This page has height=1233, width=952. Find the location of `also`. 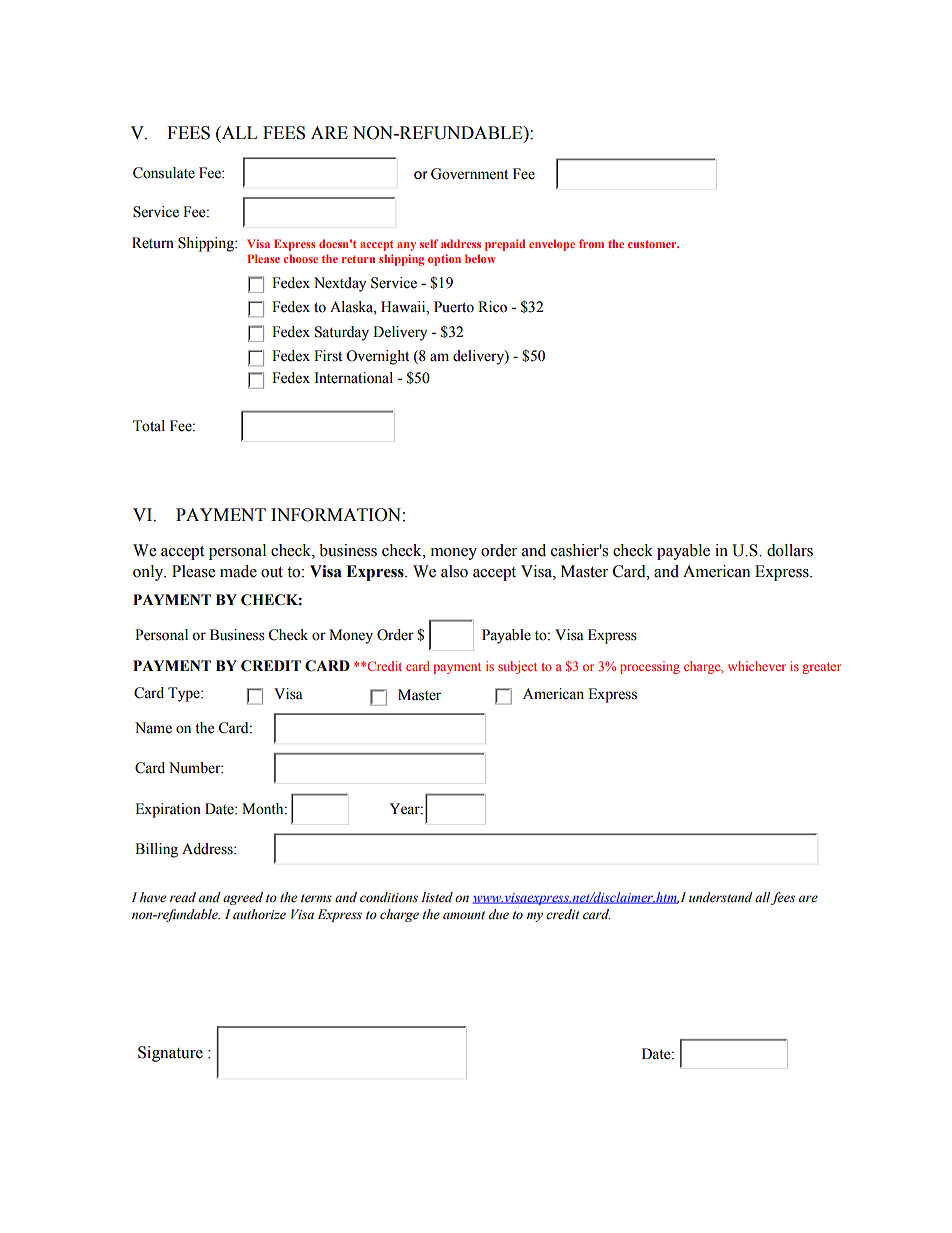

also is located at coordinates (454, 571).
